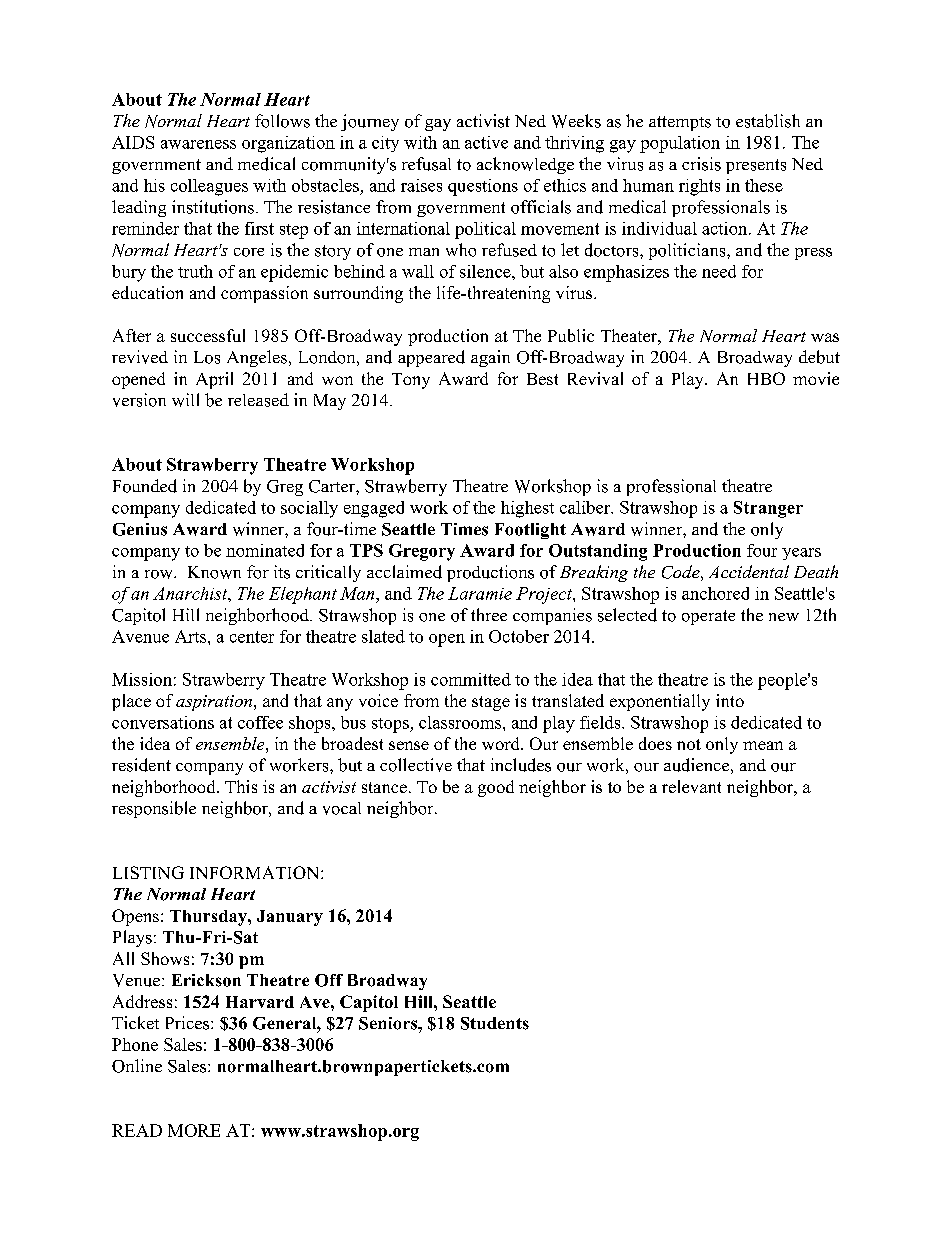  What do you see at coordinates (708, 617) in the document?
I see `operate` at bounding box center [708, 617].
